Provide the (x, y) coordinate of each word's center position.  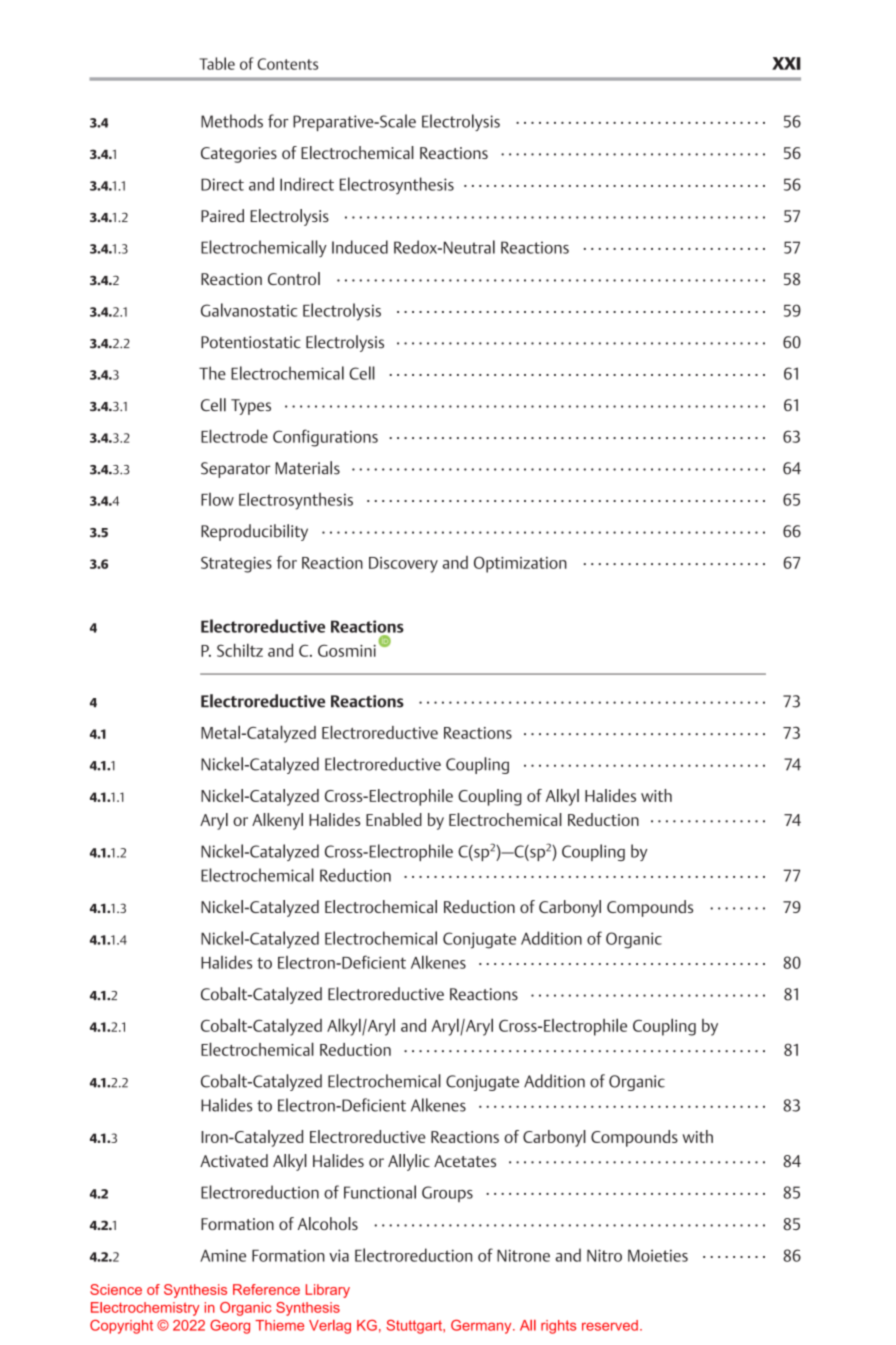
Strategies (236, 565)
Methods (232, 121)
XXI (786, 63)
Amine (223, 1255)
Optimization (520, 564)
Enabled (394, 819)
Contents (287, 64)
